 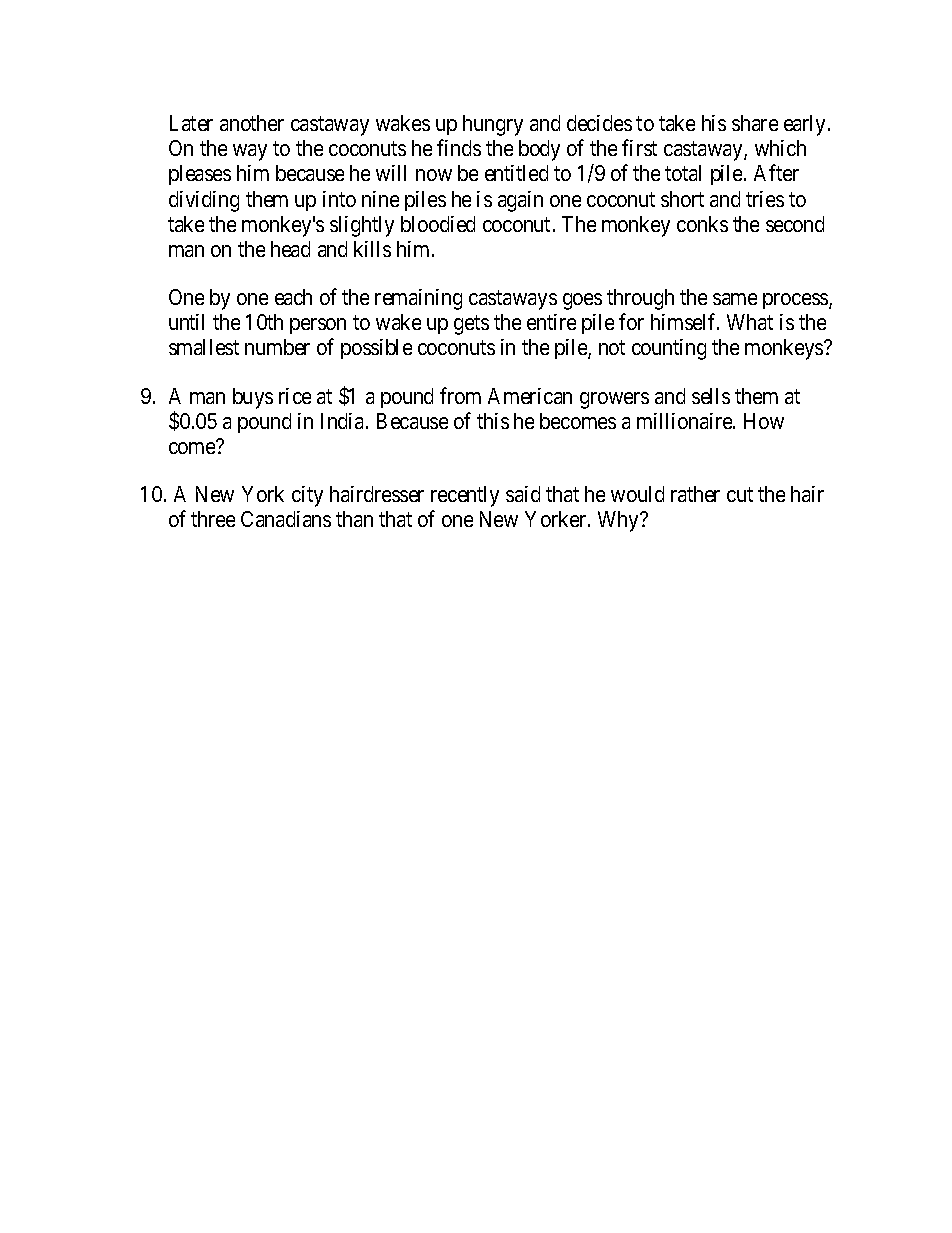 What do you see at coordinates (493, 125) in the image?
I see `hungry` at bounding box center [493, 125].
